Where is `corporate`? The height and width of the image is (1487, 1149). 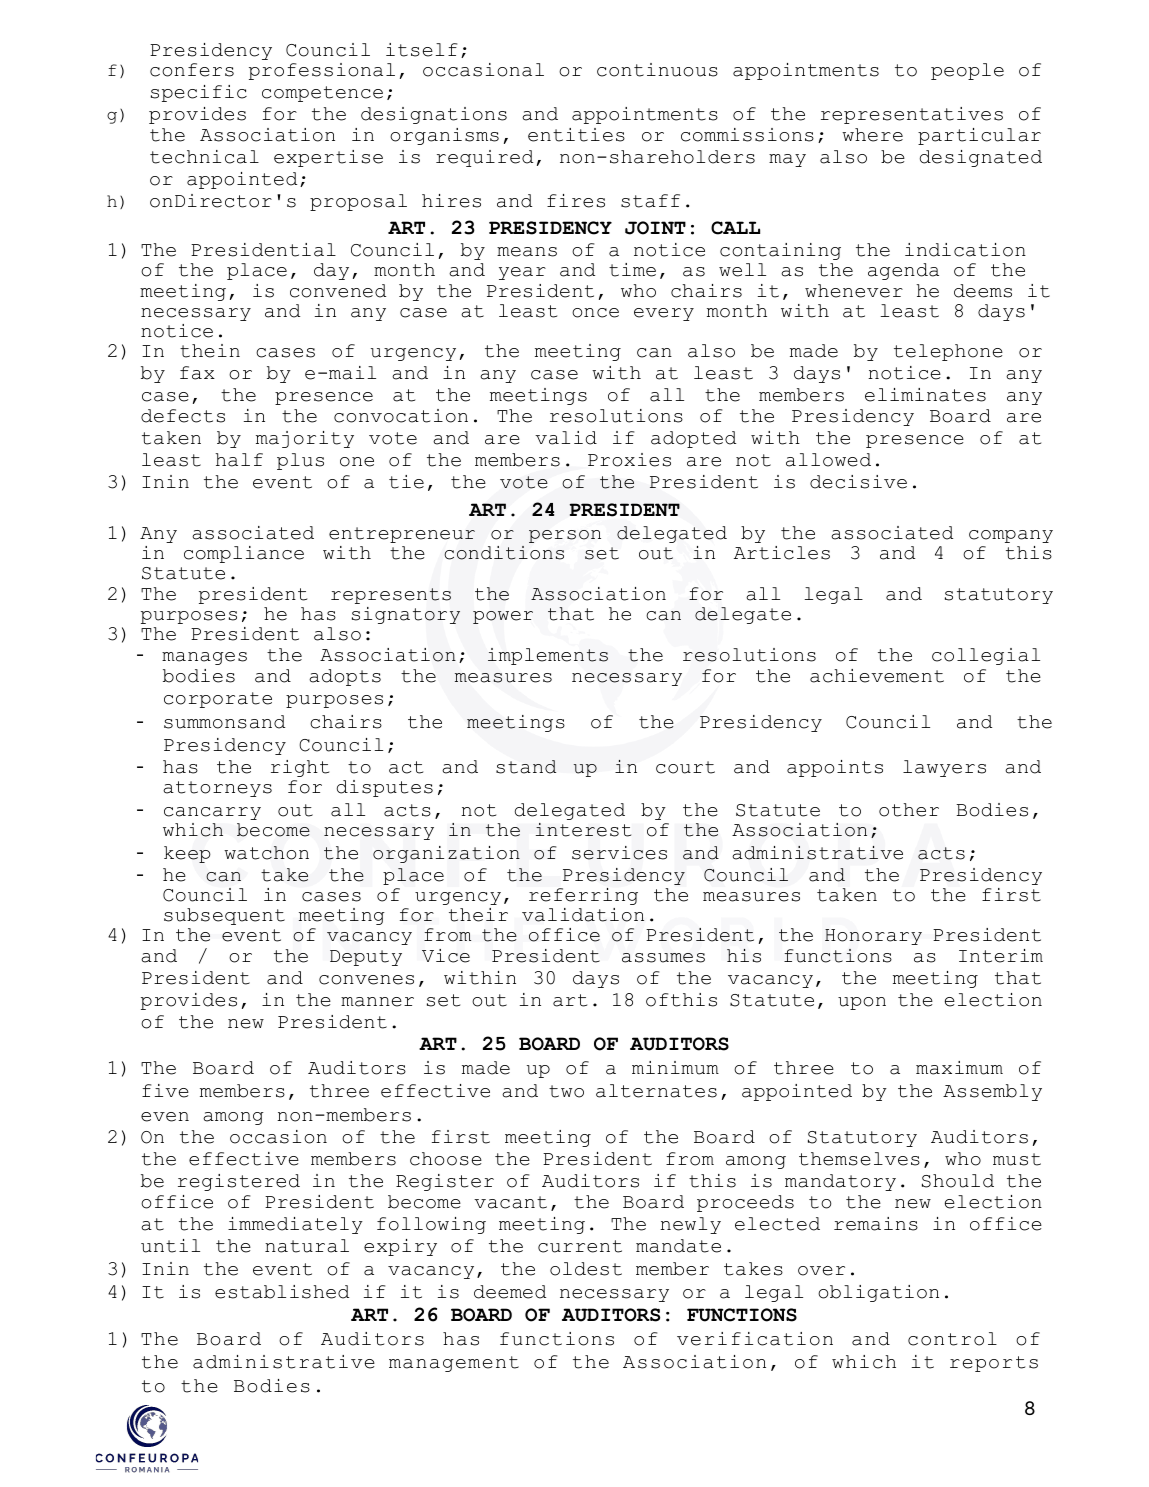
corporate is located at coordinates (218, 700).
